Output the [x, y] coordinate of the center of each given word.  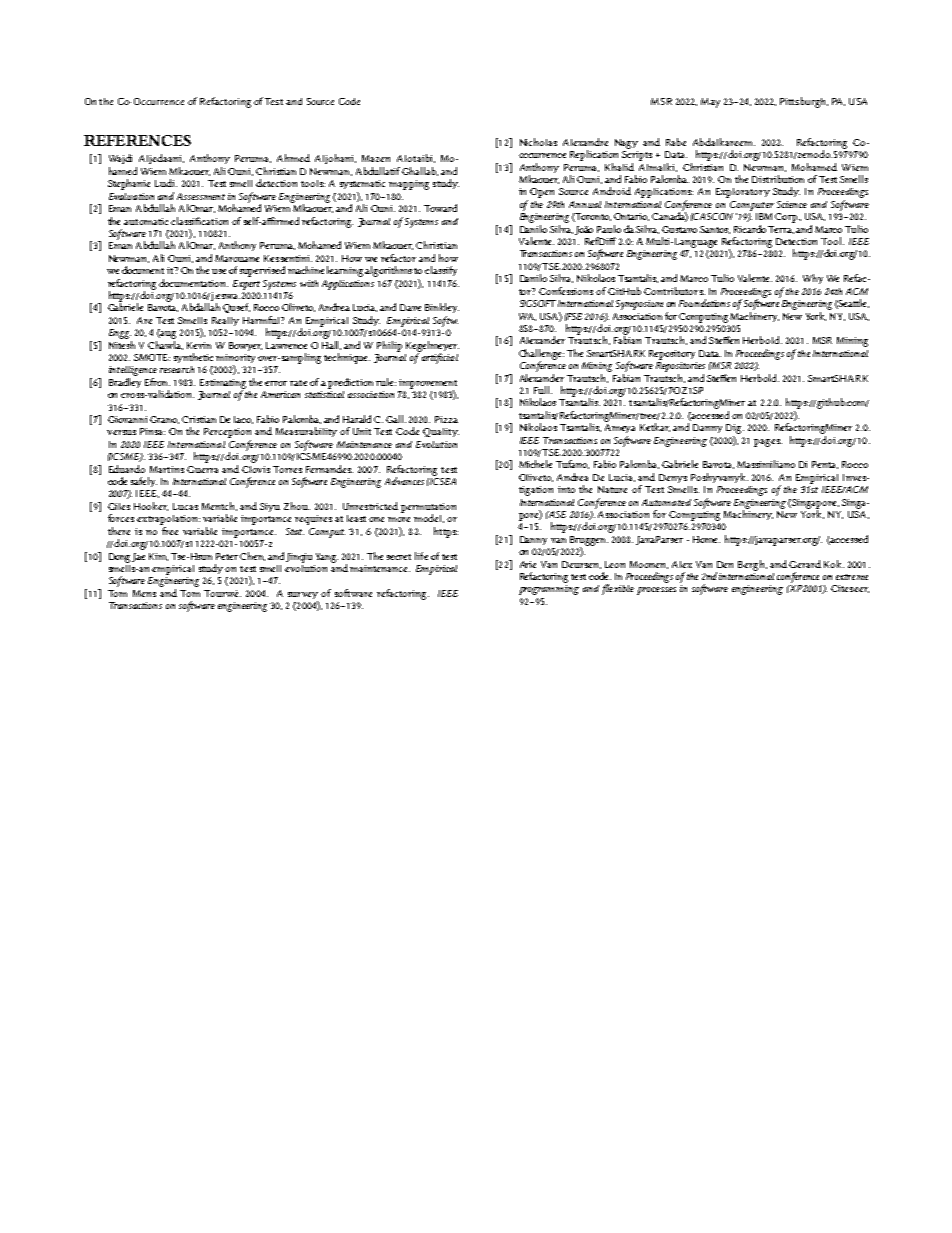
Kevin [199, 345]
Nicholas [538, 142]
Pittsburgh [804, 102]
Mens [144, 593]
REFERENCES [137, 140]
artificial [438, 357]
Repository [672, 355]
